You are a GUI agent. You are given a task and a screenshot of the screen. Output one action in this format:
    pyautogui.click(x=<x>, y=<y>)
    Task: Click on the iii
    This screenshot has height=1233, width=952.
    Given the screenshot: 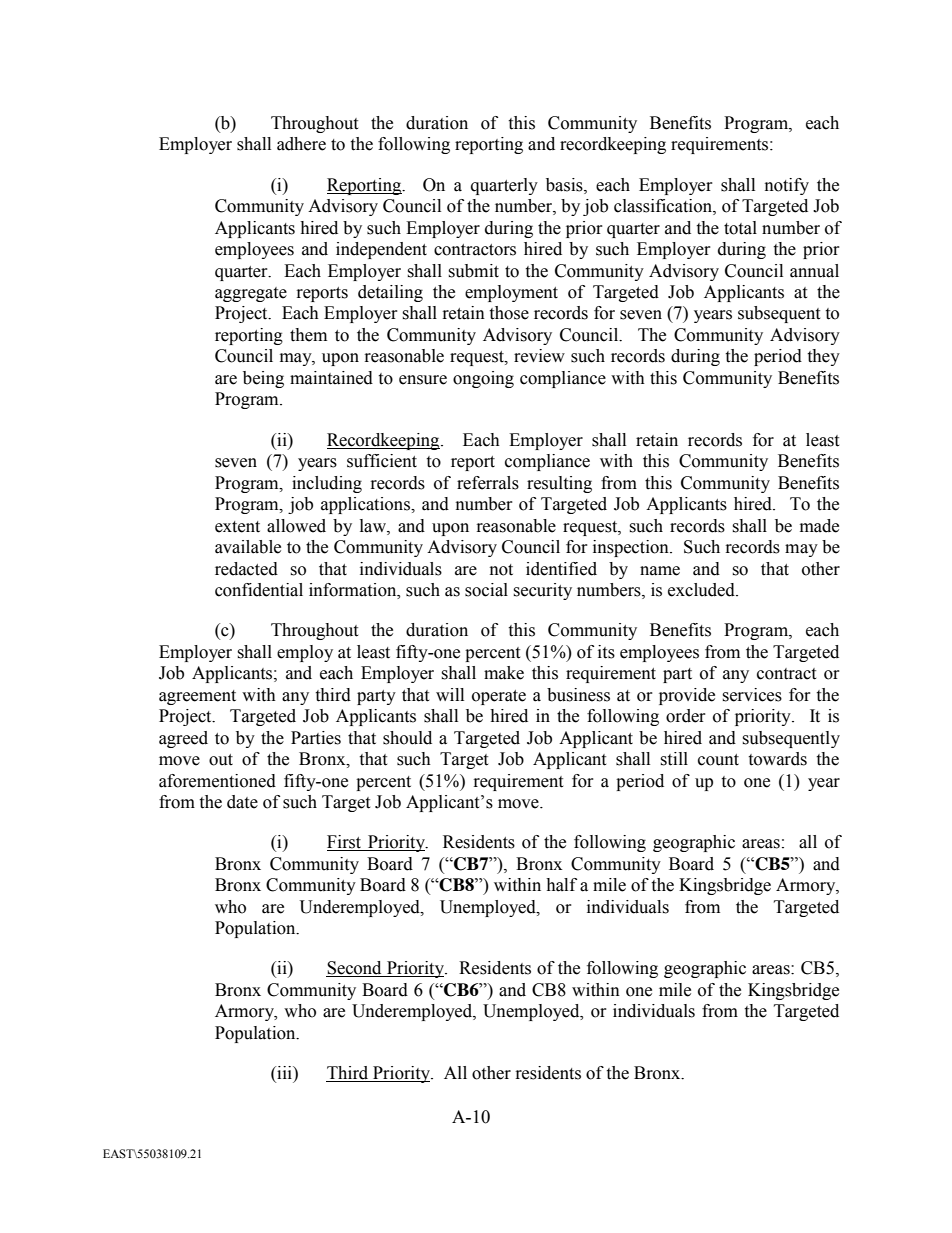 What is the action you would take?
    pyautogui.click(x=284, y=1072)
